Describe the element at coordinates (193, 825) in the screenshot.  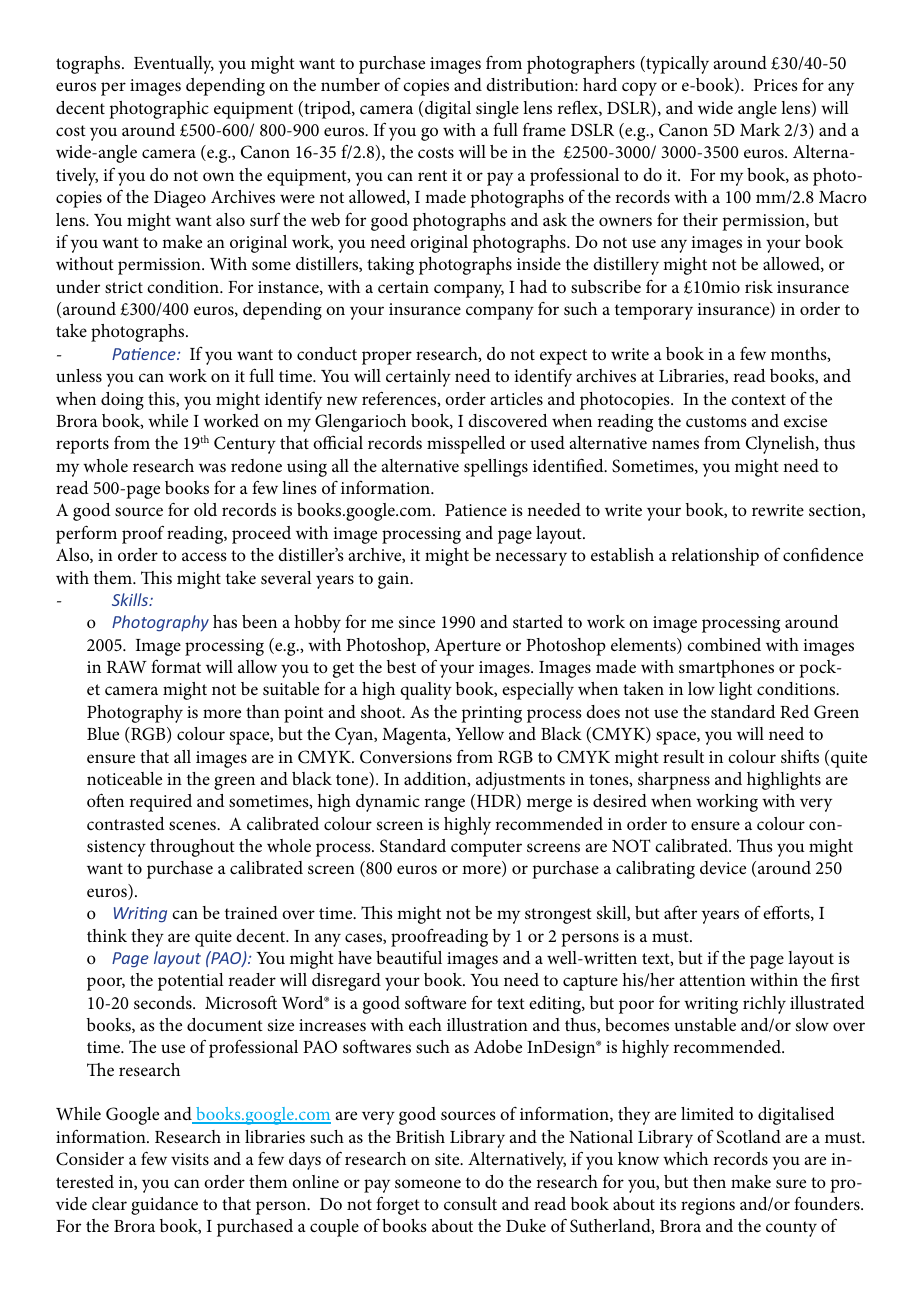
I see `scenes` at that location.
